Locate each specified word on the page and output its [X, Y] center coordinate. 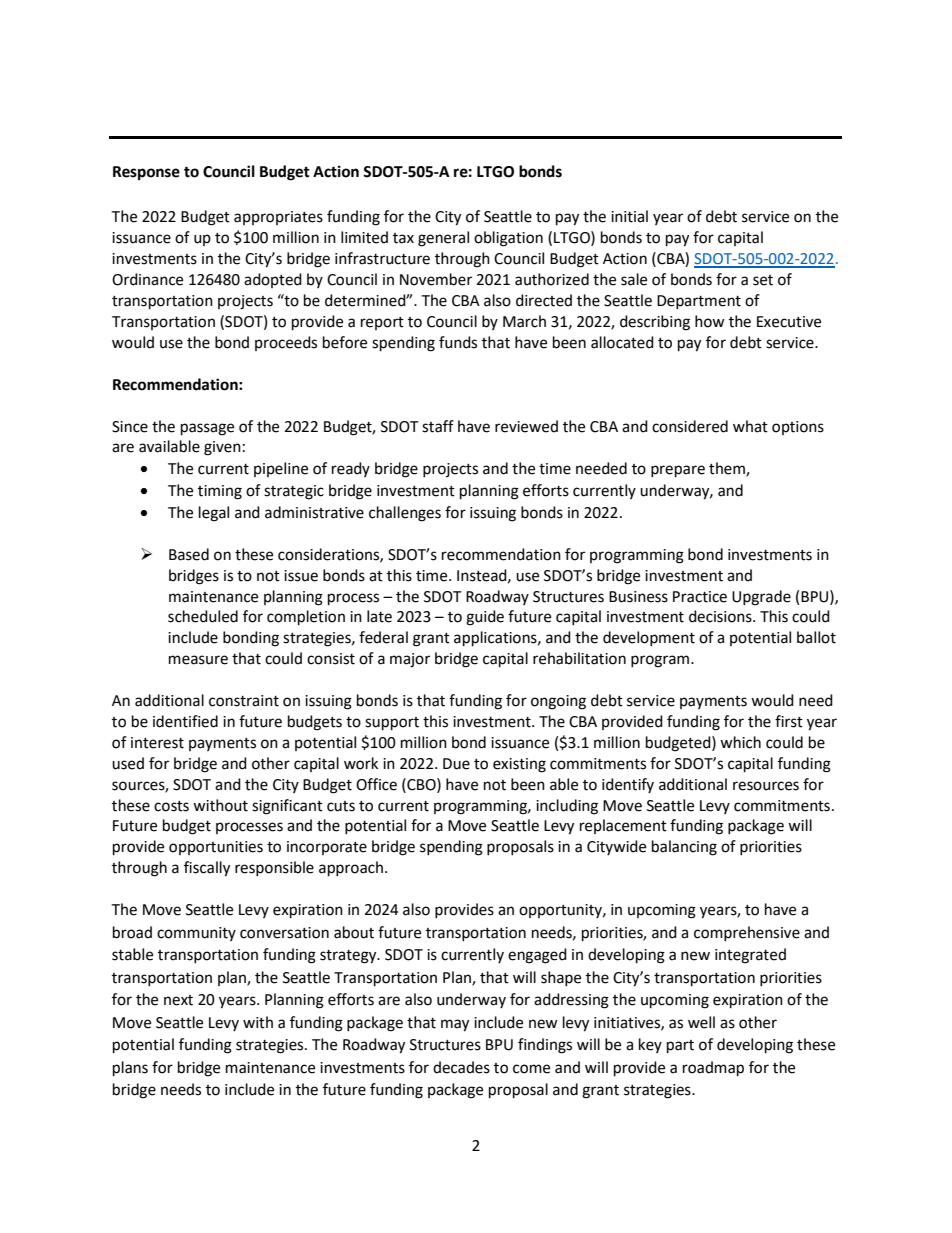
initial [629, 216]
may [455, 1025]
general [443, 239]
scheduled [203, 616]
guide [485, 618]
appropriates [278, 218]
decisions [721, 616]
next [178, 1000]
